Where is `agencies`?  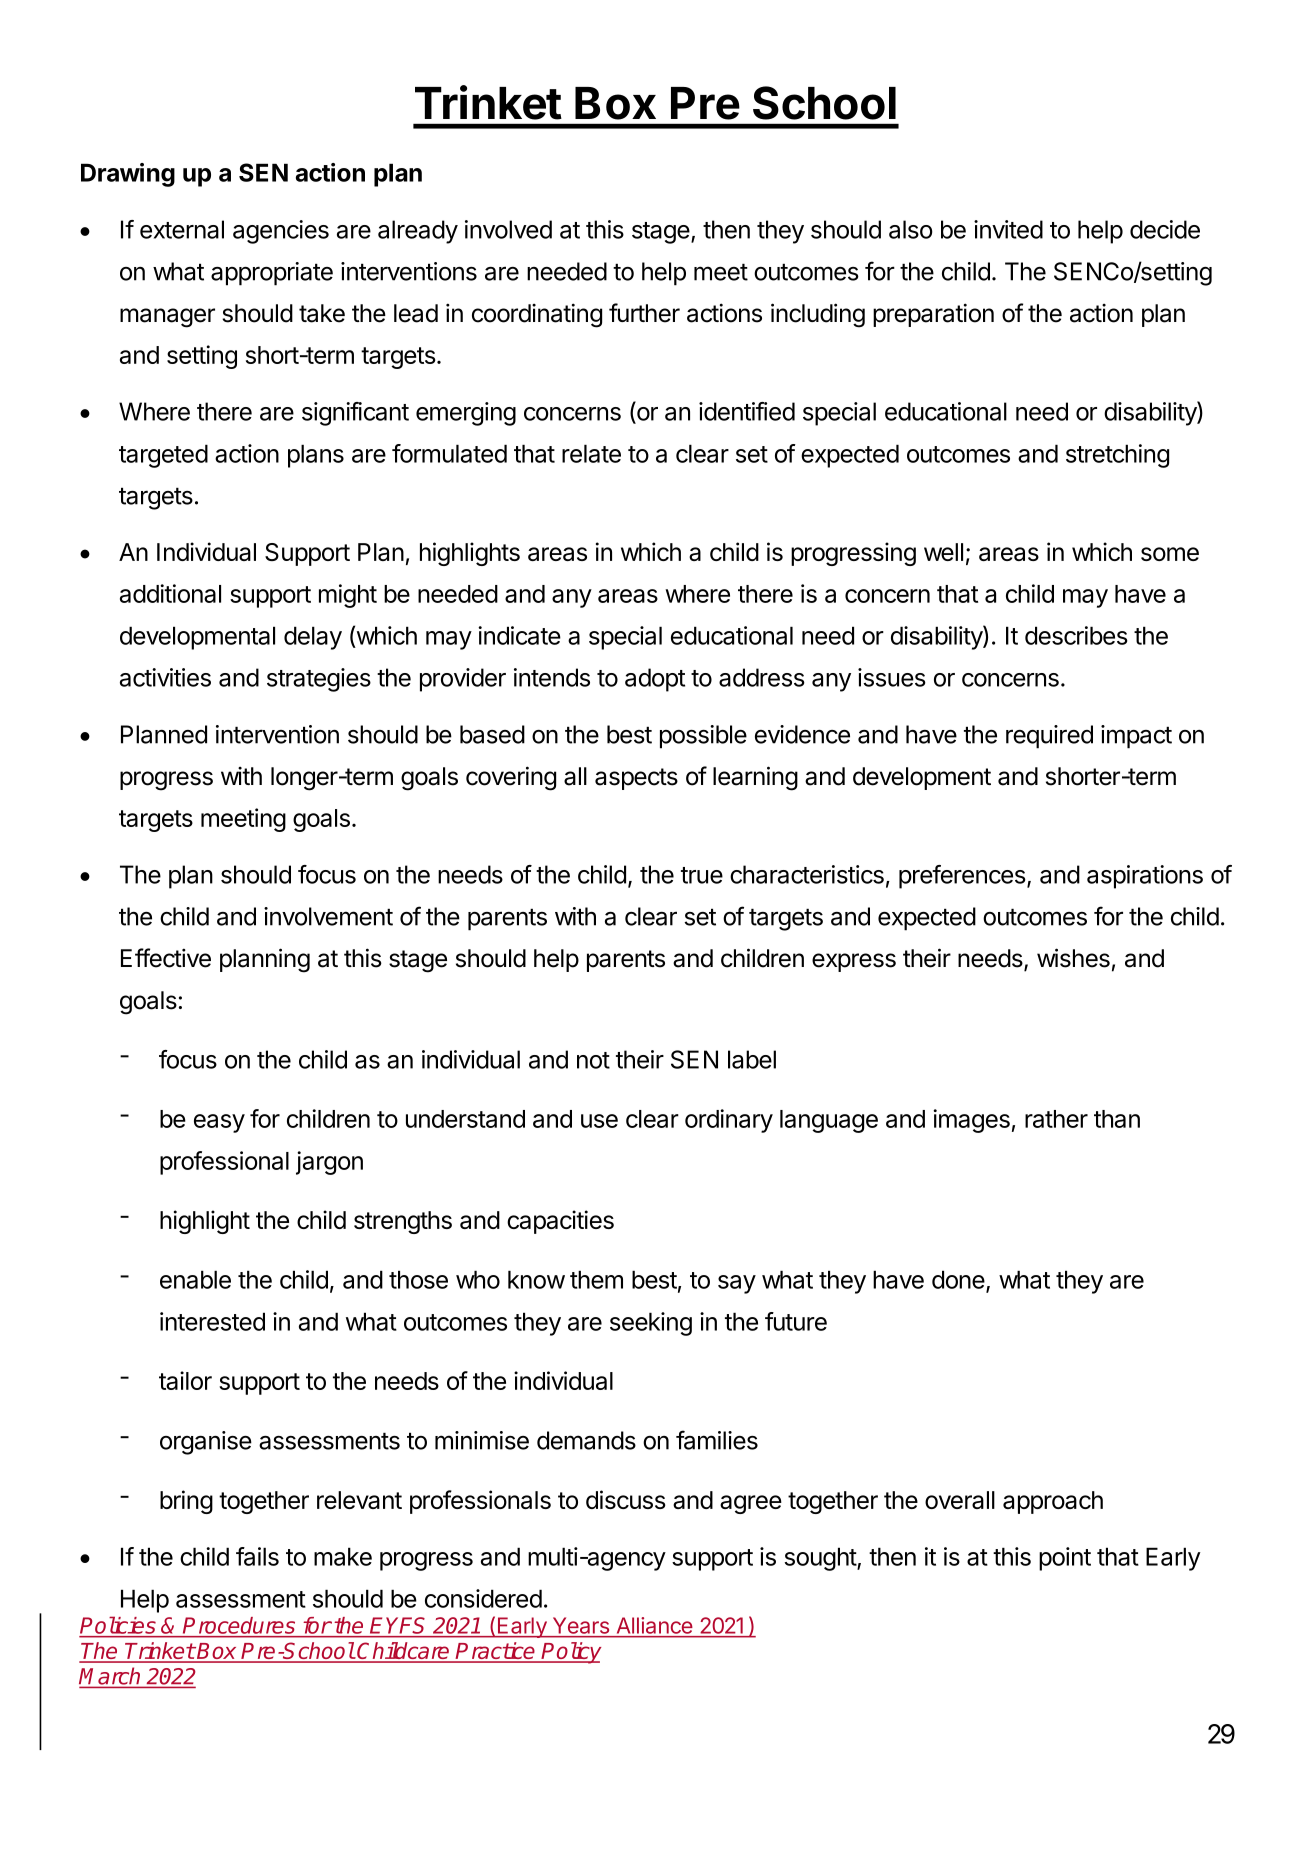 agencies is located at coordinates (281, 232).
